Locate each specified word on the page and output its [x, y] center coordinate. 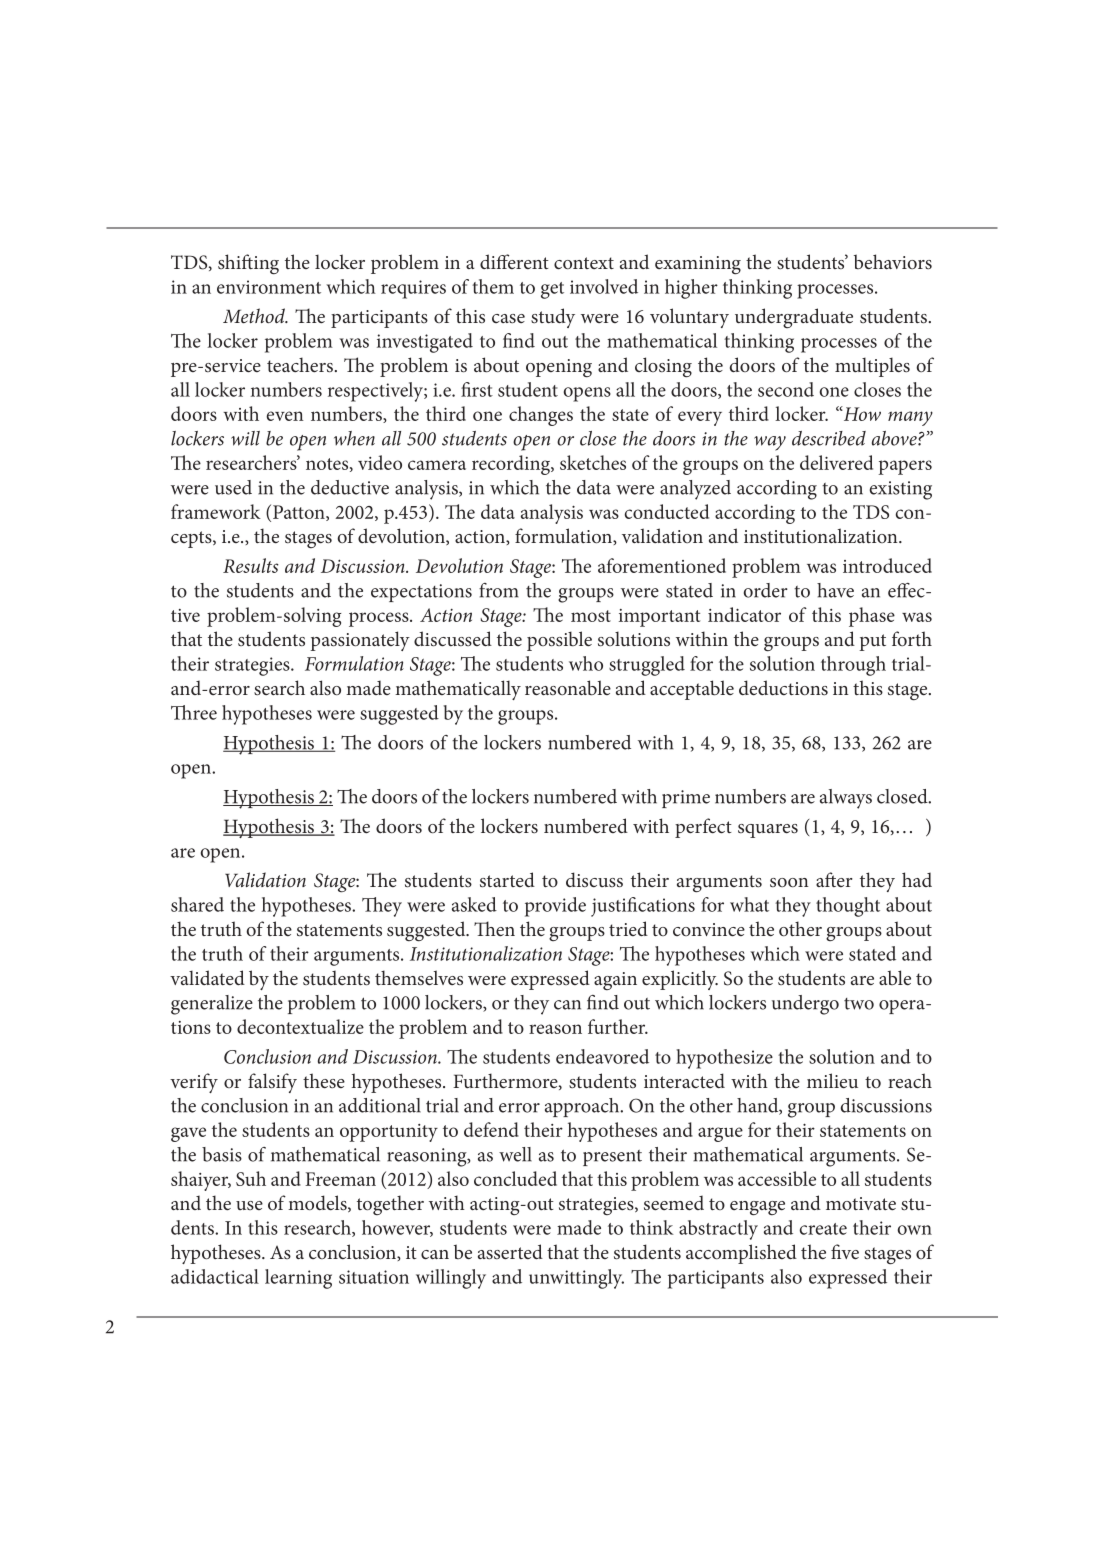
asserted [510, 1252]
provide [555, 907]
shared [197, 904]
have [835, 590]
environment [269, 287]
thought [848, 907]
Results [251, 565]
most [591, 616]
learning [298, 1279]
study [553, 318]
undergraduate [794, 318]
